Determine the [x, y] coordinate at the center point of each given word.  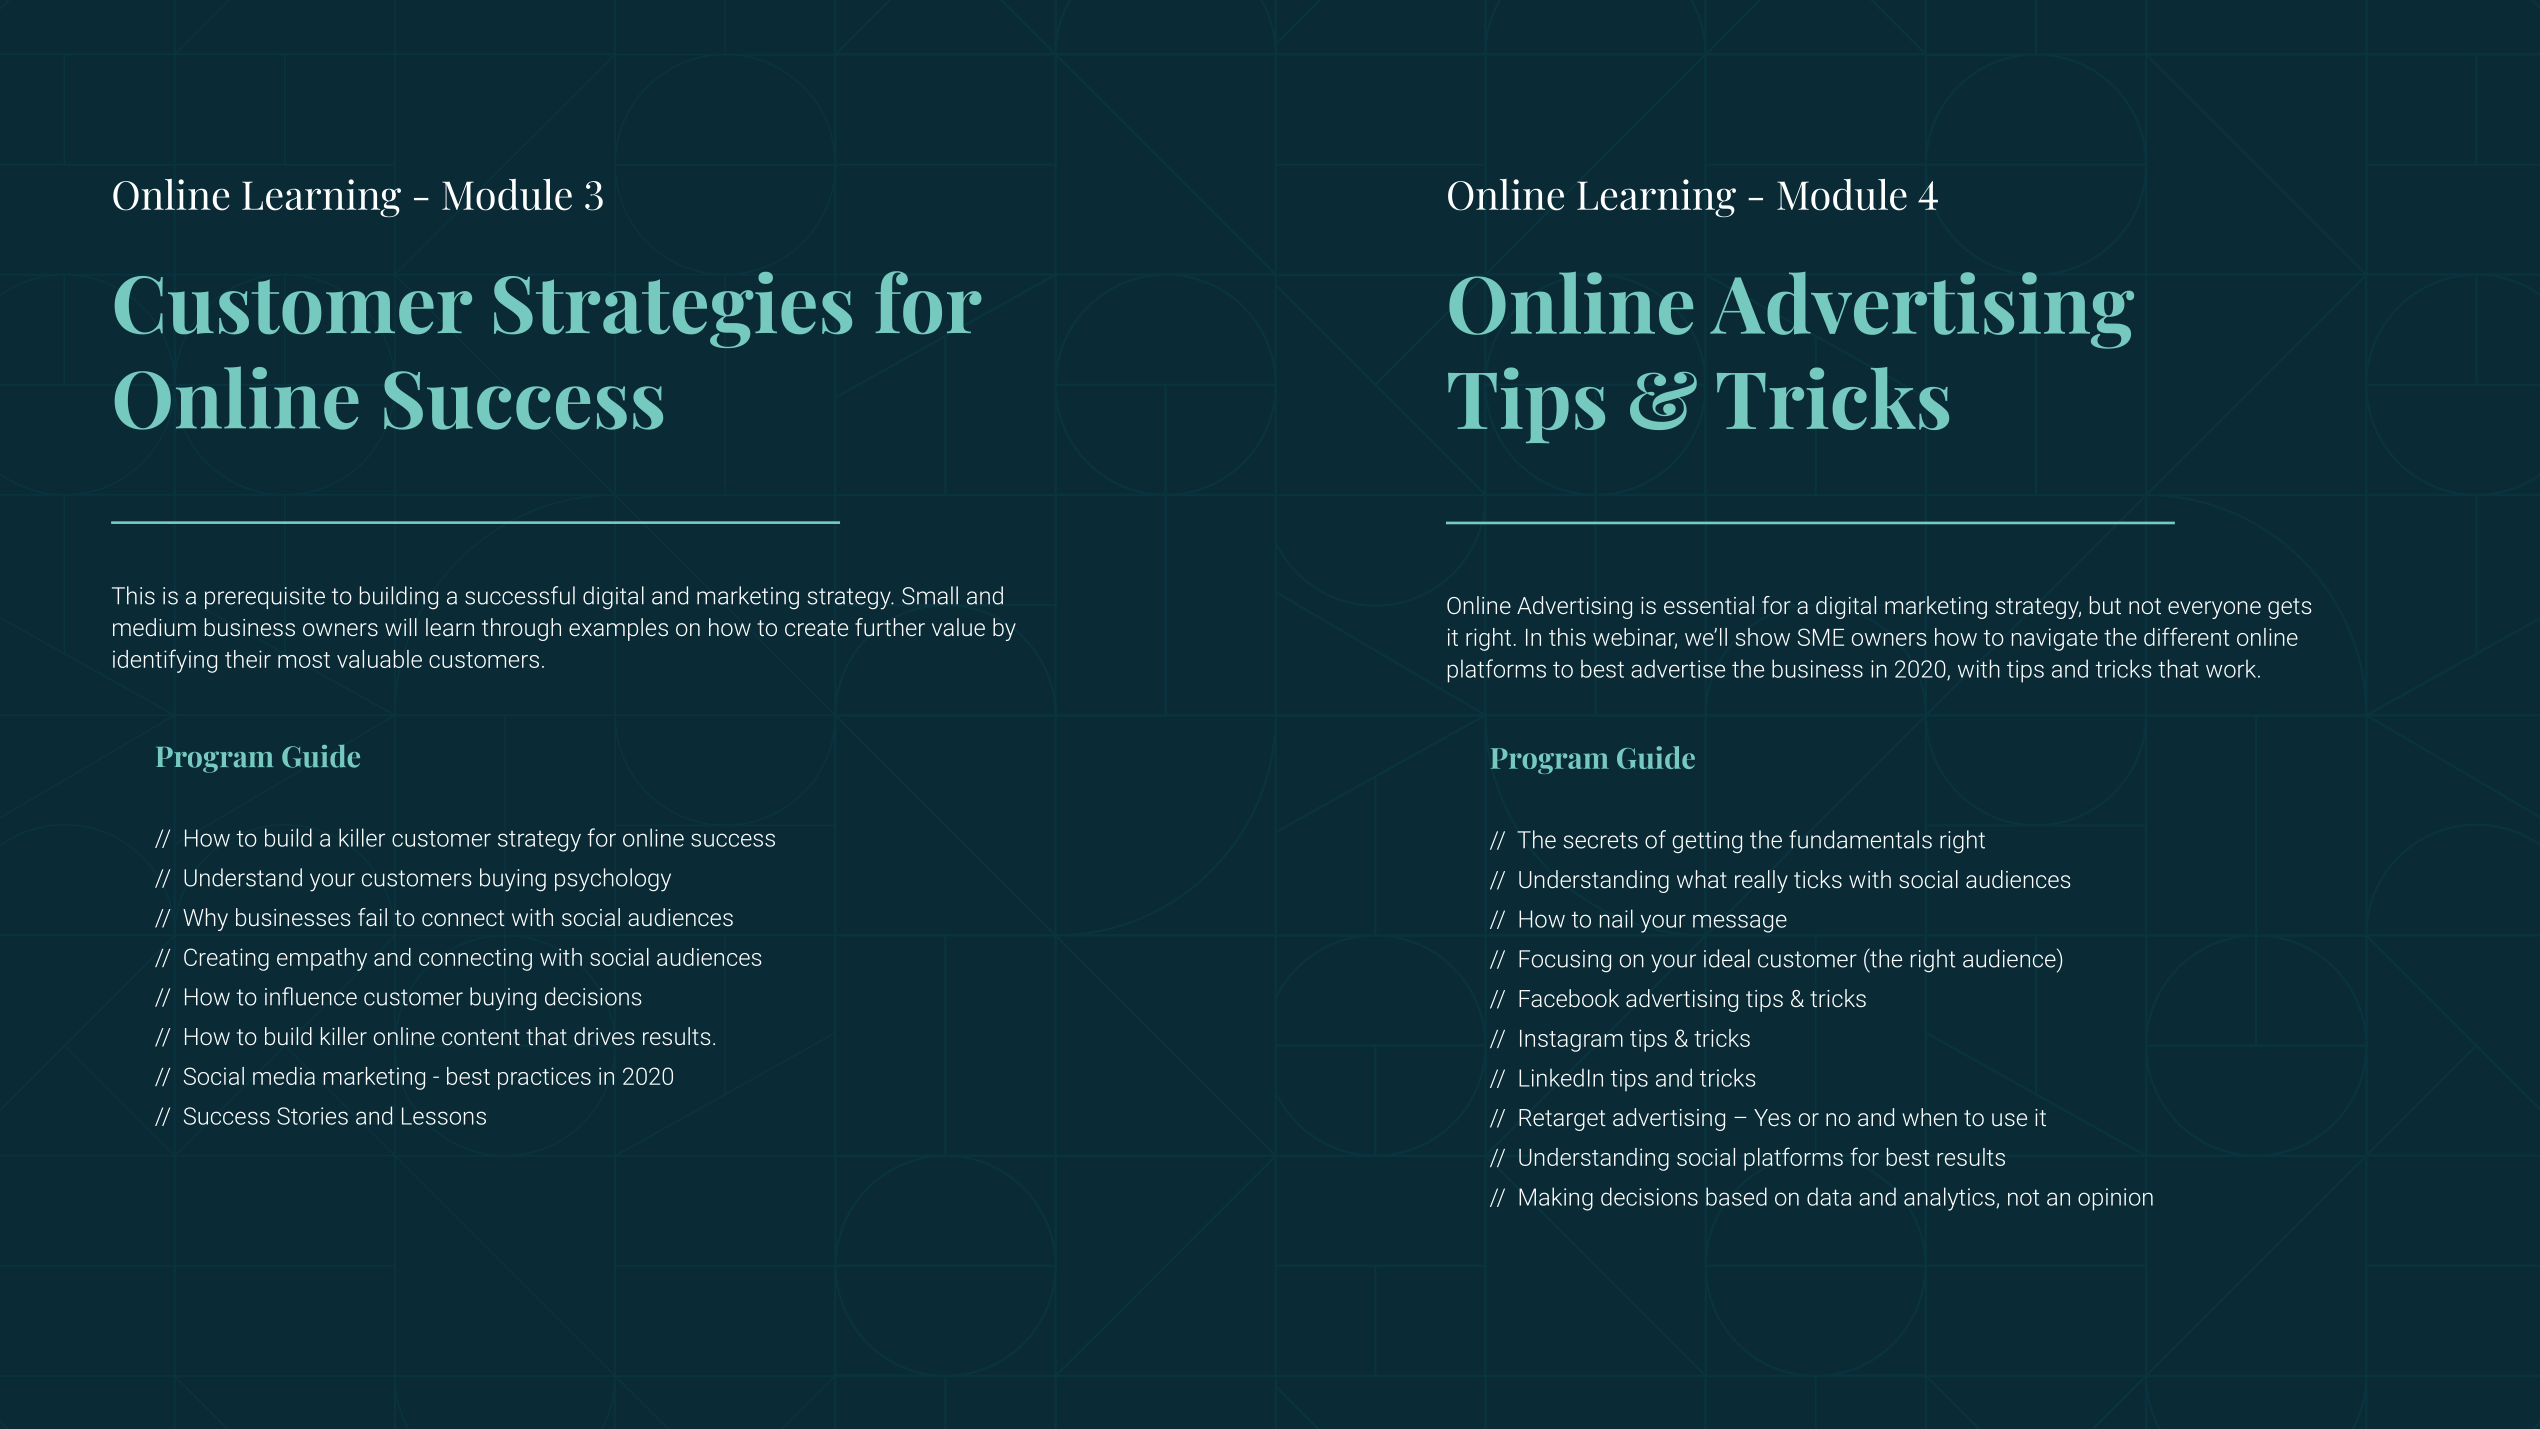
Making [1556, 1199]
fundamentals [1860, 839]
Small [930, 595]
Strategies [673, 310]
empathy [322, 959]
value [958, 627]
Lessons [444, 1116]
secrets [1601, 840]
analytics [1950, 1199]
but [2105, 605]
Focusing [1565, 961]
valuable [379, 659]
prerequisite [265, 598]
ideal [1727, 958]
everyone [2214, 610]
